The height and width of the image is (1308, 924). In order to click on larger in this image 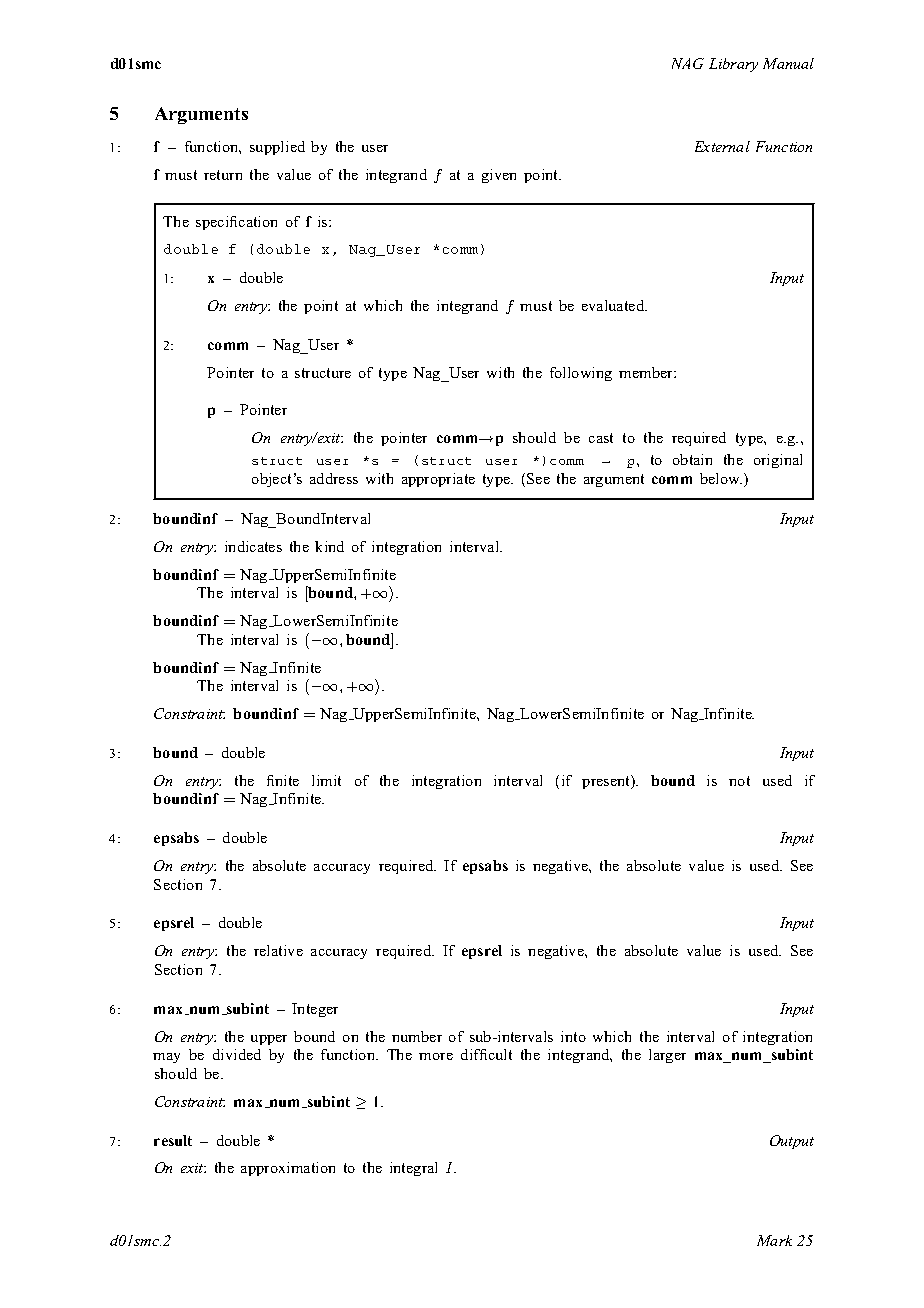, I will do `click(667, 1056)`.
